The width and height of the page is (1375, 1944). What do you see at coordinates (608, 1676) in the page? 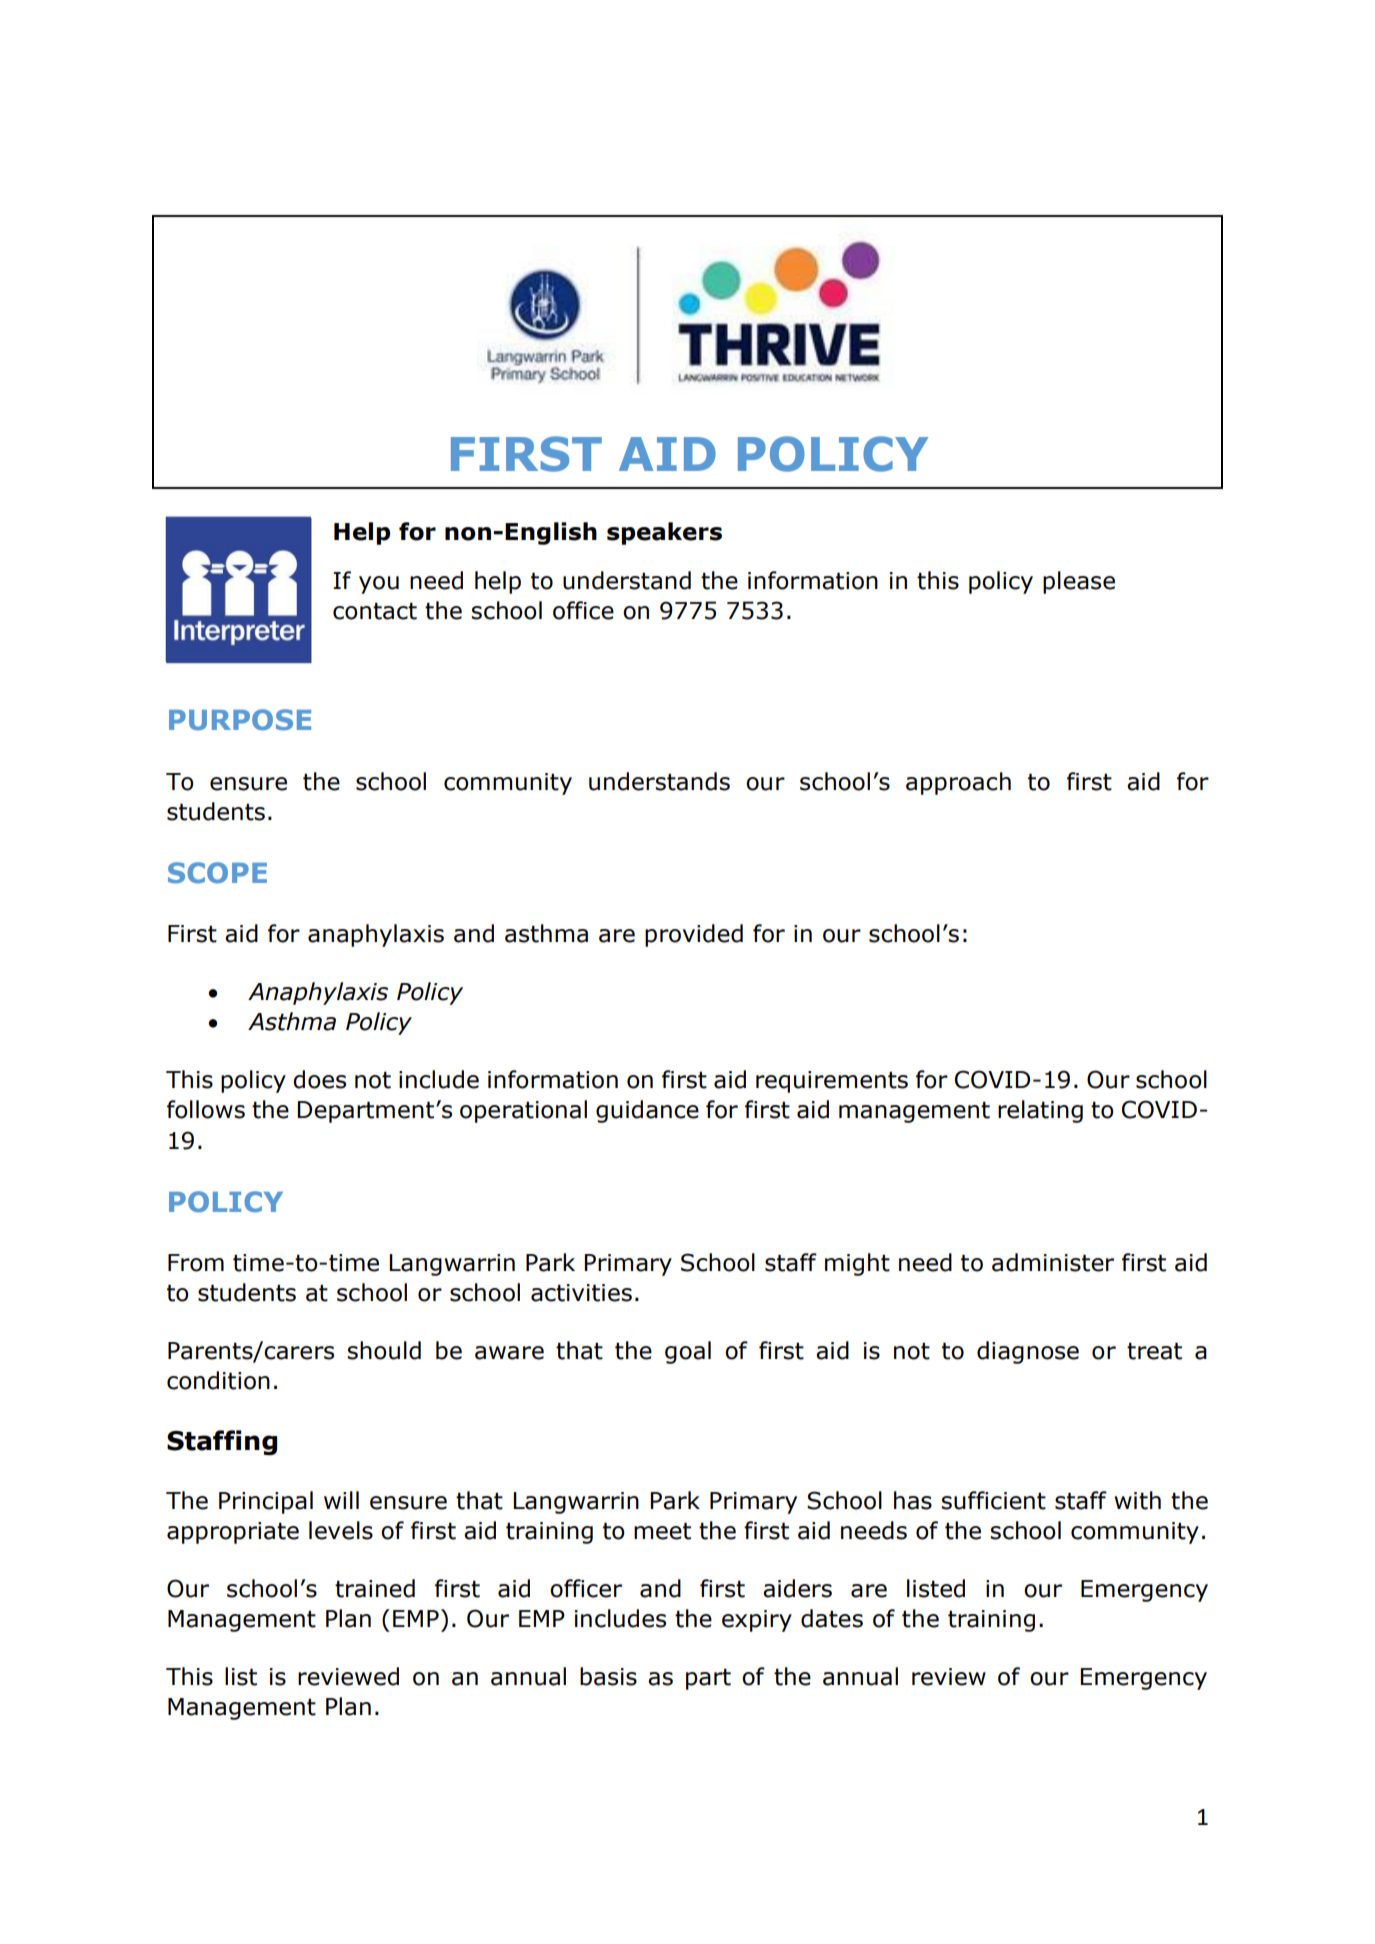
I see `basis` at bounding box center [608, 1676].
